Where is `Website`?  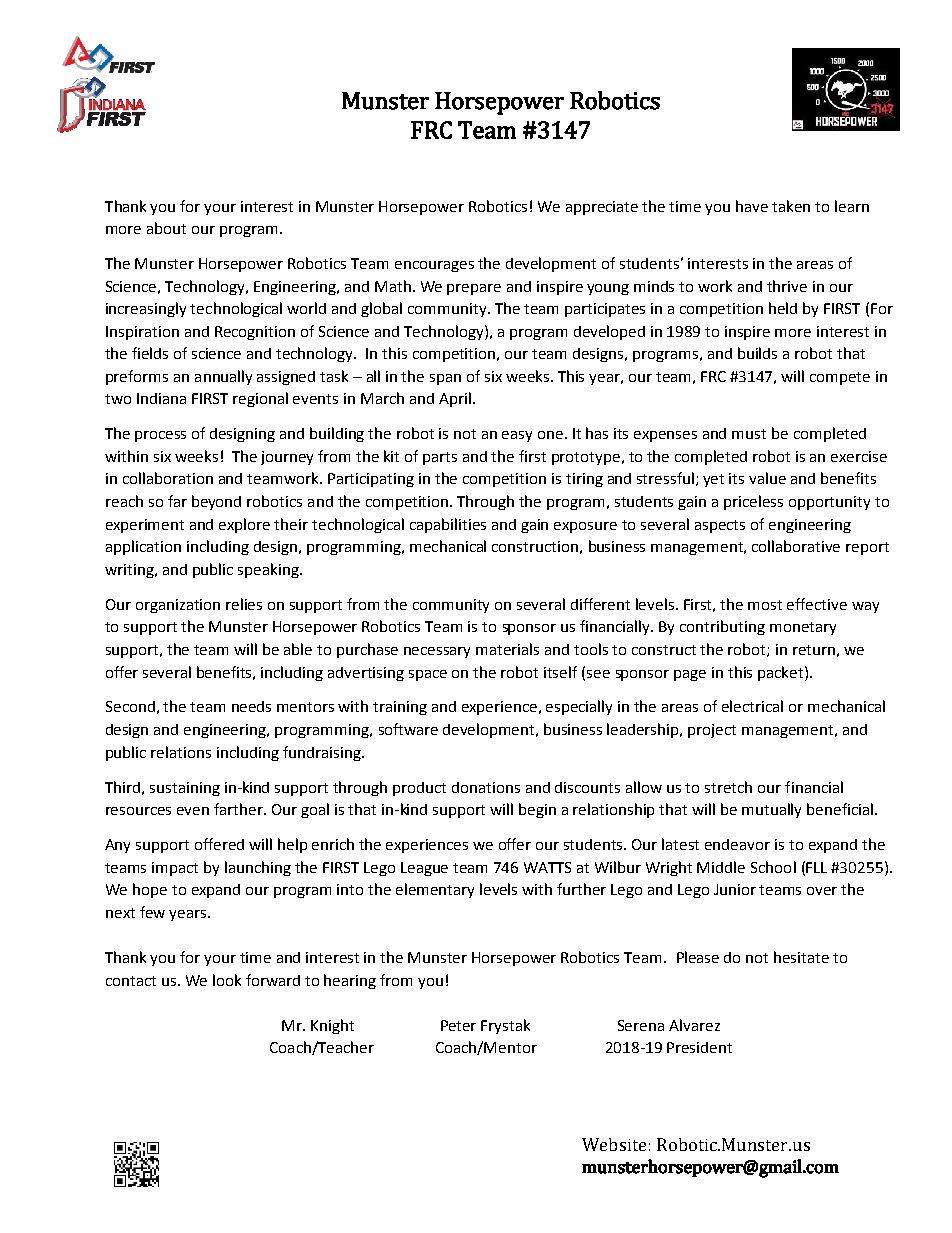
Website is located at coordinates (614, 1144).
